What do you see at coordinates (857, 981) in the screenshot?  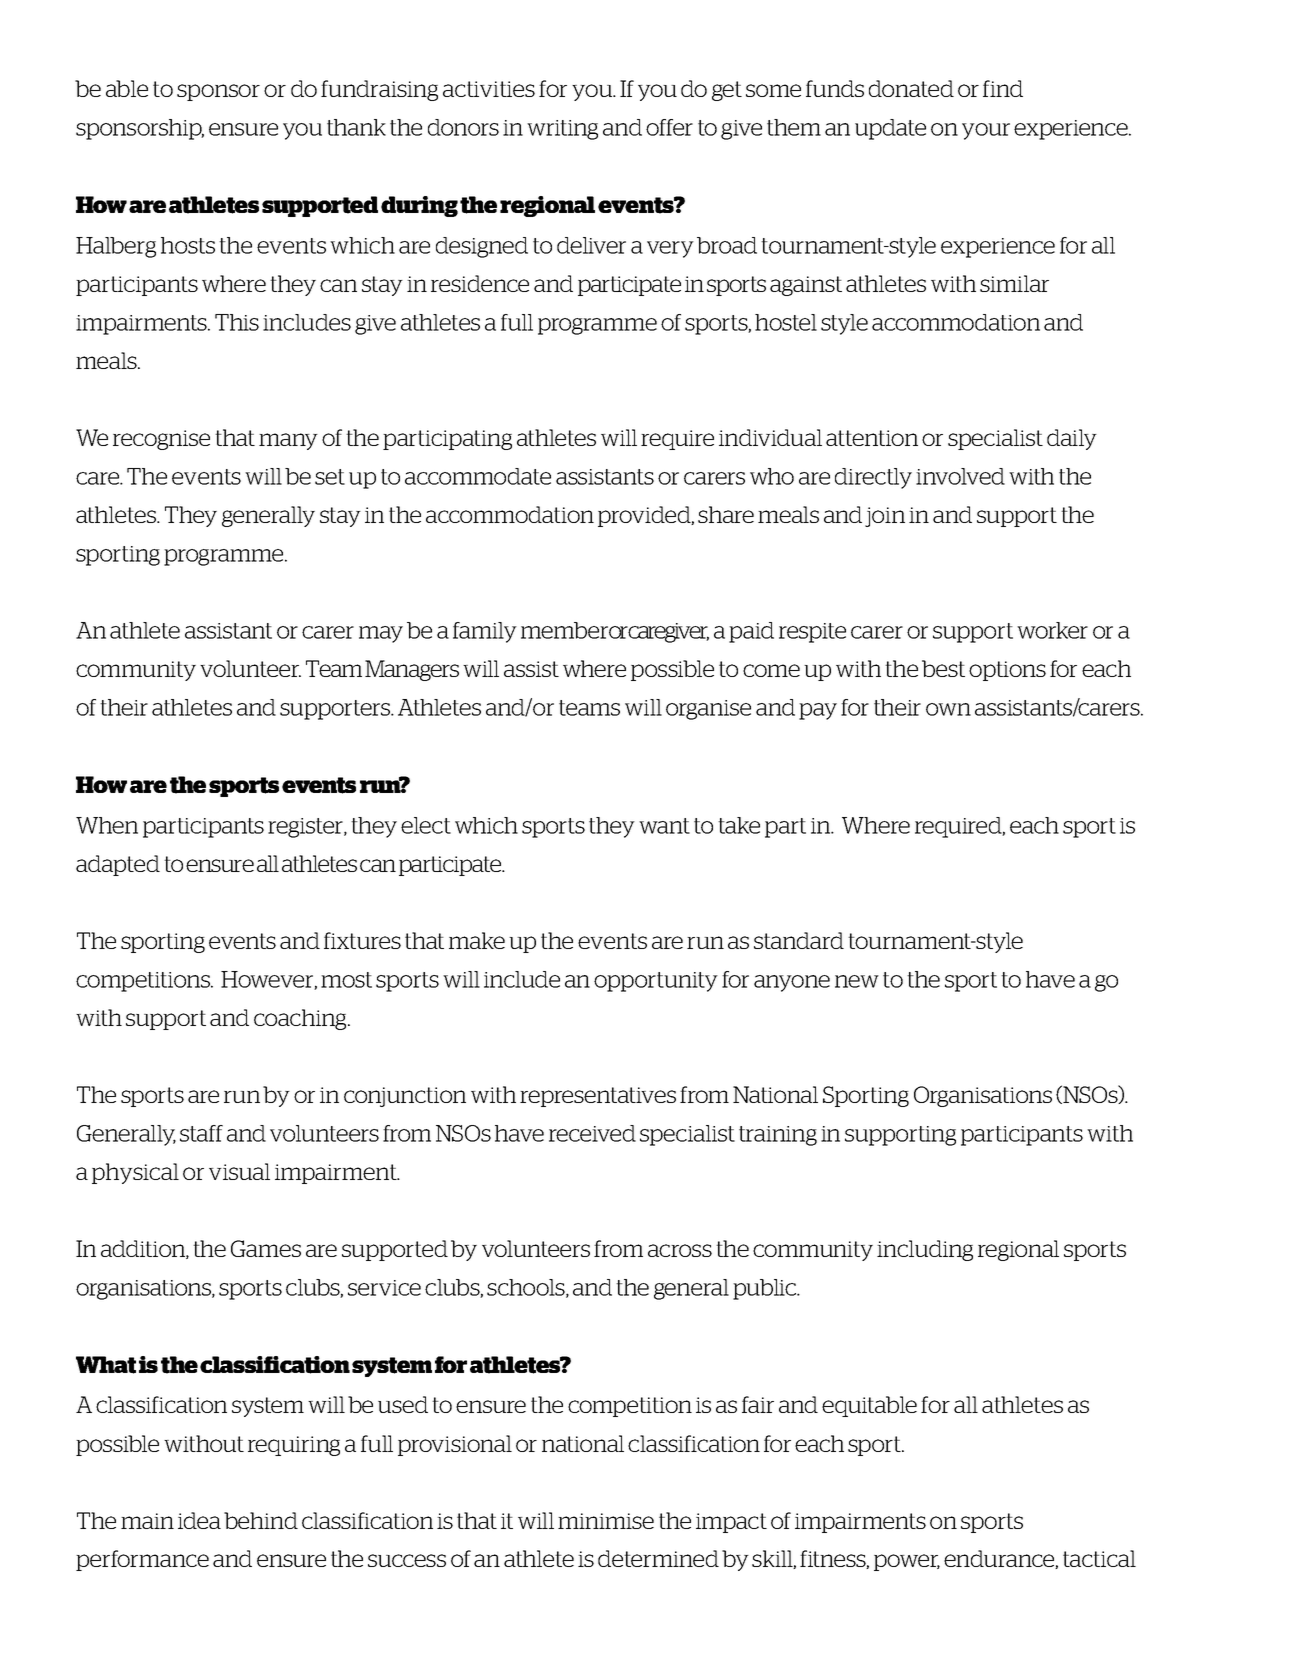 I see `new` at bounding box center [857, 981].
